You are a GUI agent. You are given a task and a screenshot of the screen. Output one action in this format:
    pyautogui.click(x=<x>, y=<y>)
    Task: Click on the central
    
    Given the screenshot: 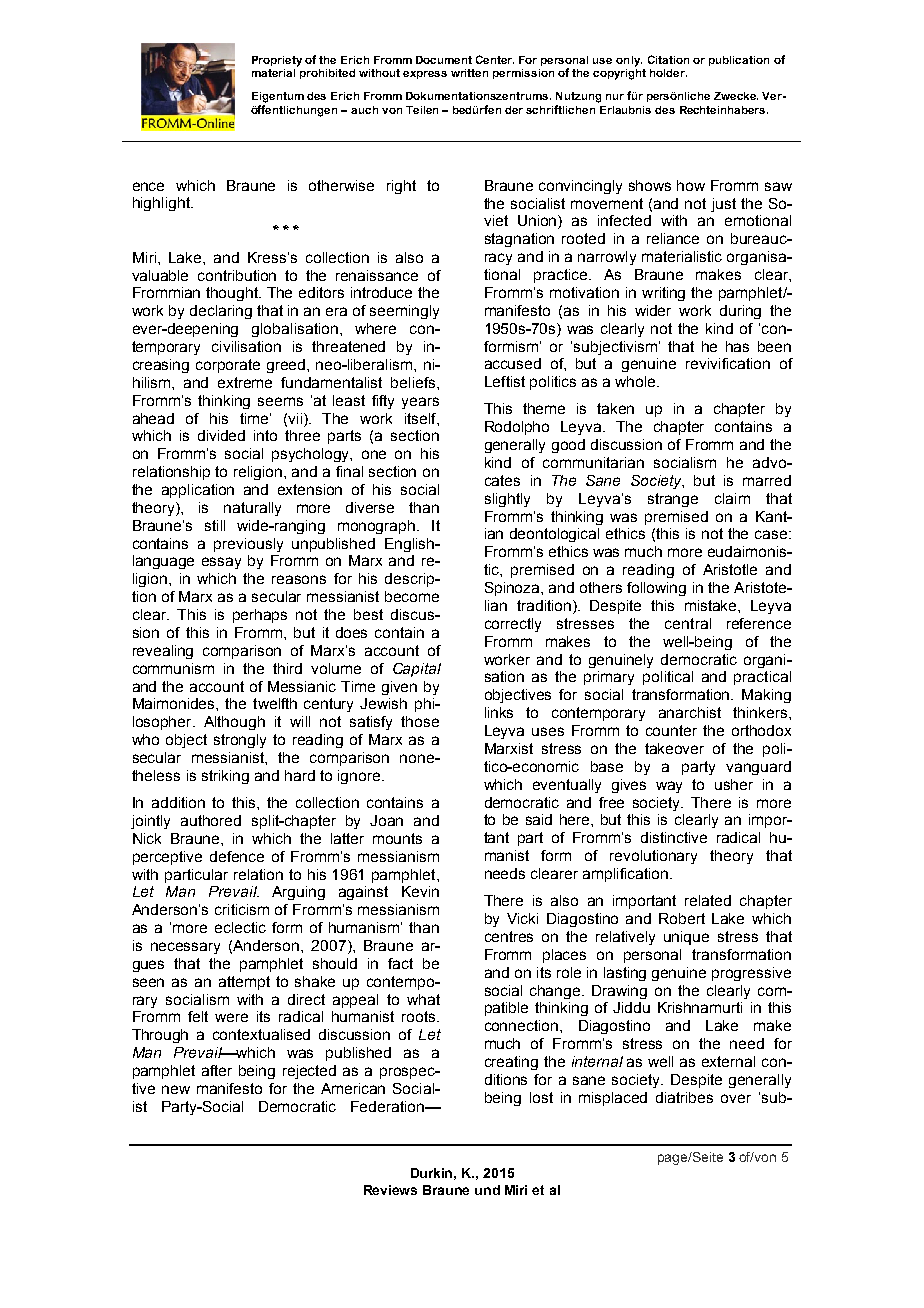 What is the action you would take?
    pyautogui.click(x=688, y=623)
